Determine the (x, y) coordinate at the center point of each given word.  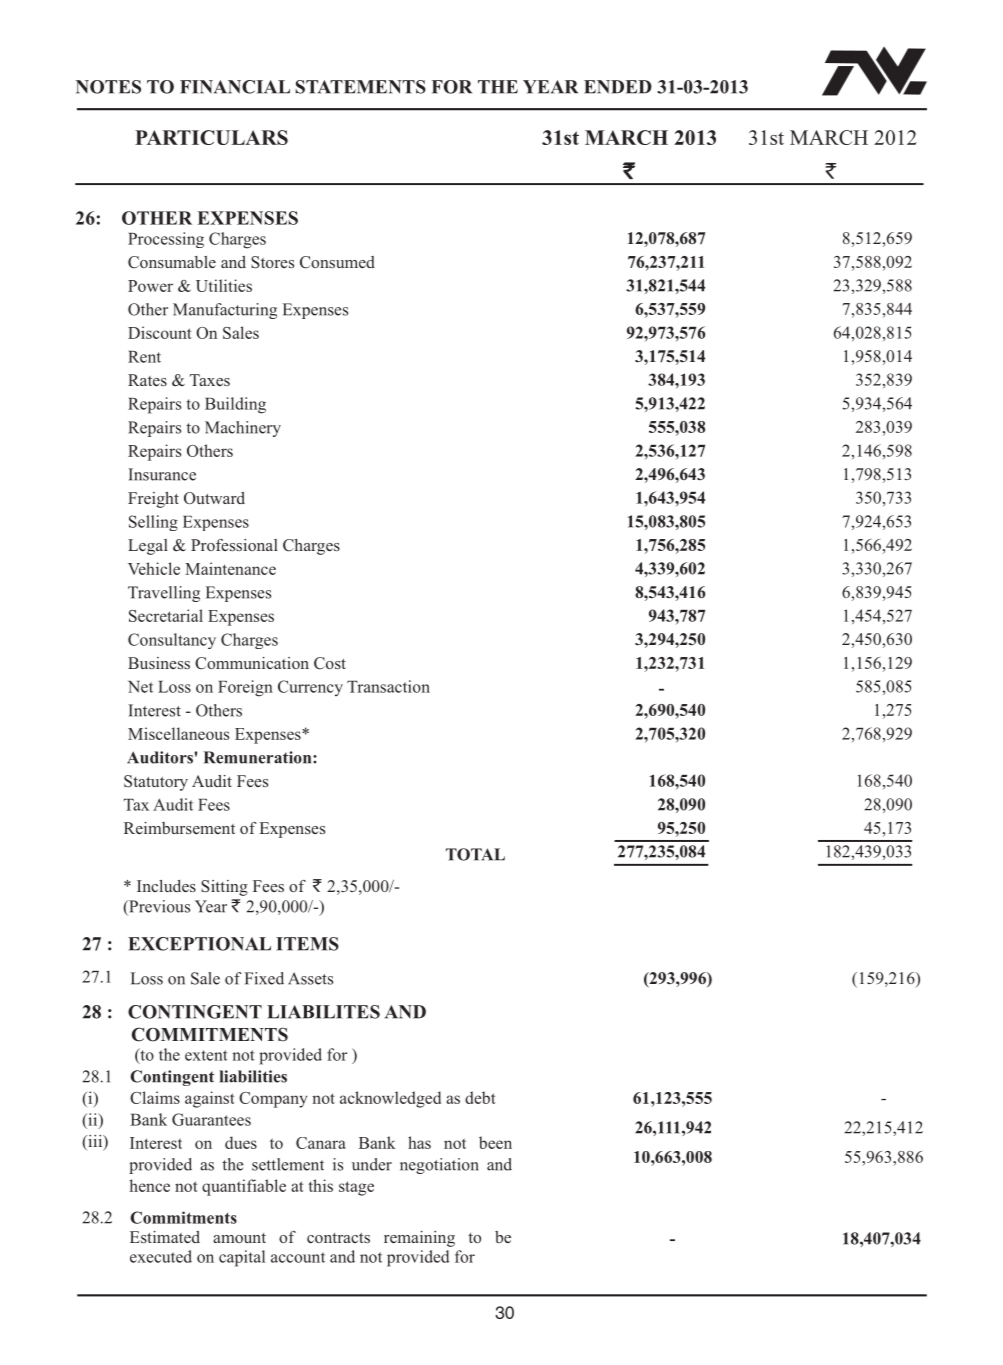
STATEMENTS (360, 87)
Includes (166, 886)
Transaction (388, 686)
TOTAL (475, 854)
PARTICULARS (211, 137)
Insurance (162, 474)
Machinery (243, 429)
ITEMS (307, 944)
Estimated (165, 1237)
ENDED (618, 87)
